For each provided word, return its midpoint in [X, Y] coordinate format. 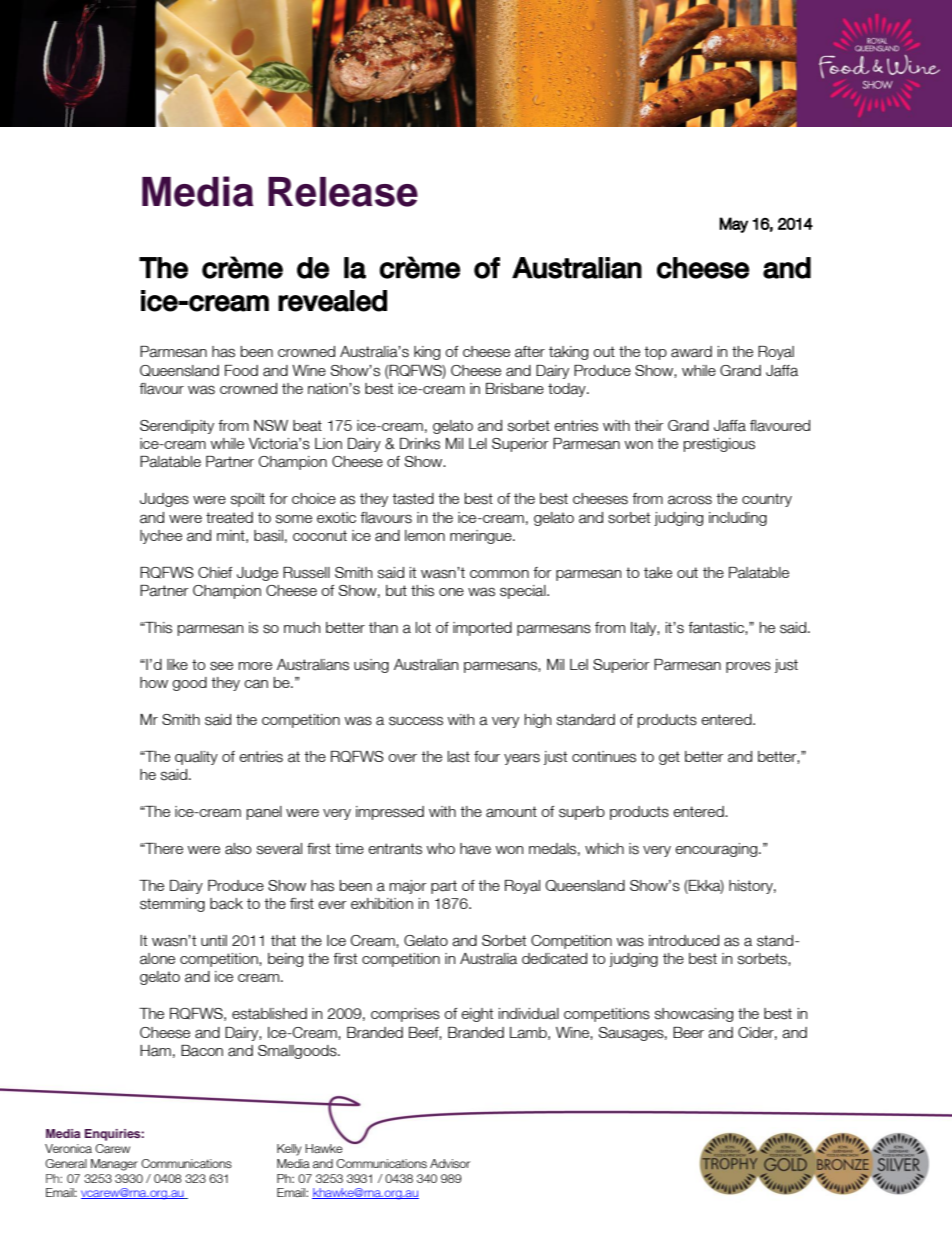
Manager [114, 1165]
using [371, 666]
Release [343, 192]
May [733, 225]
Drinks [420, 444]
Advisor [450, 1163]
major [408, 887]
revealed [332, 301]
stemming [172, 905]
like [177, 664]
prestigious [719, 445]
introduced [684, 940]
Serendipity [177, 427]
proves [748, 667]
